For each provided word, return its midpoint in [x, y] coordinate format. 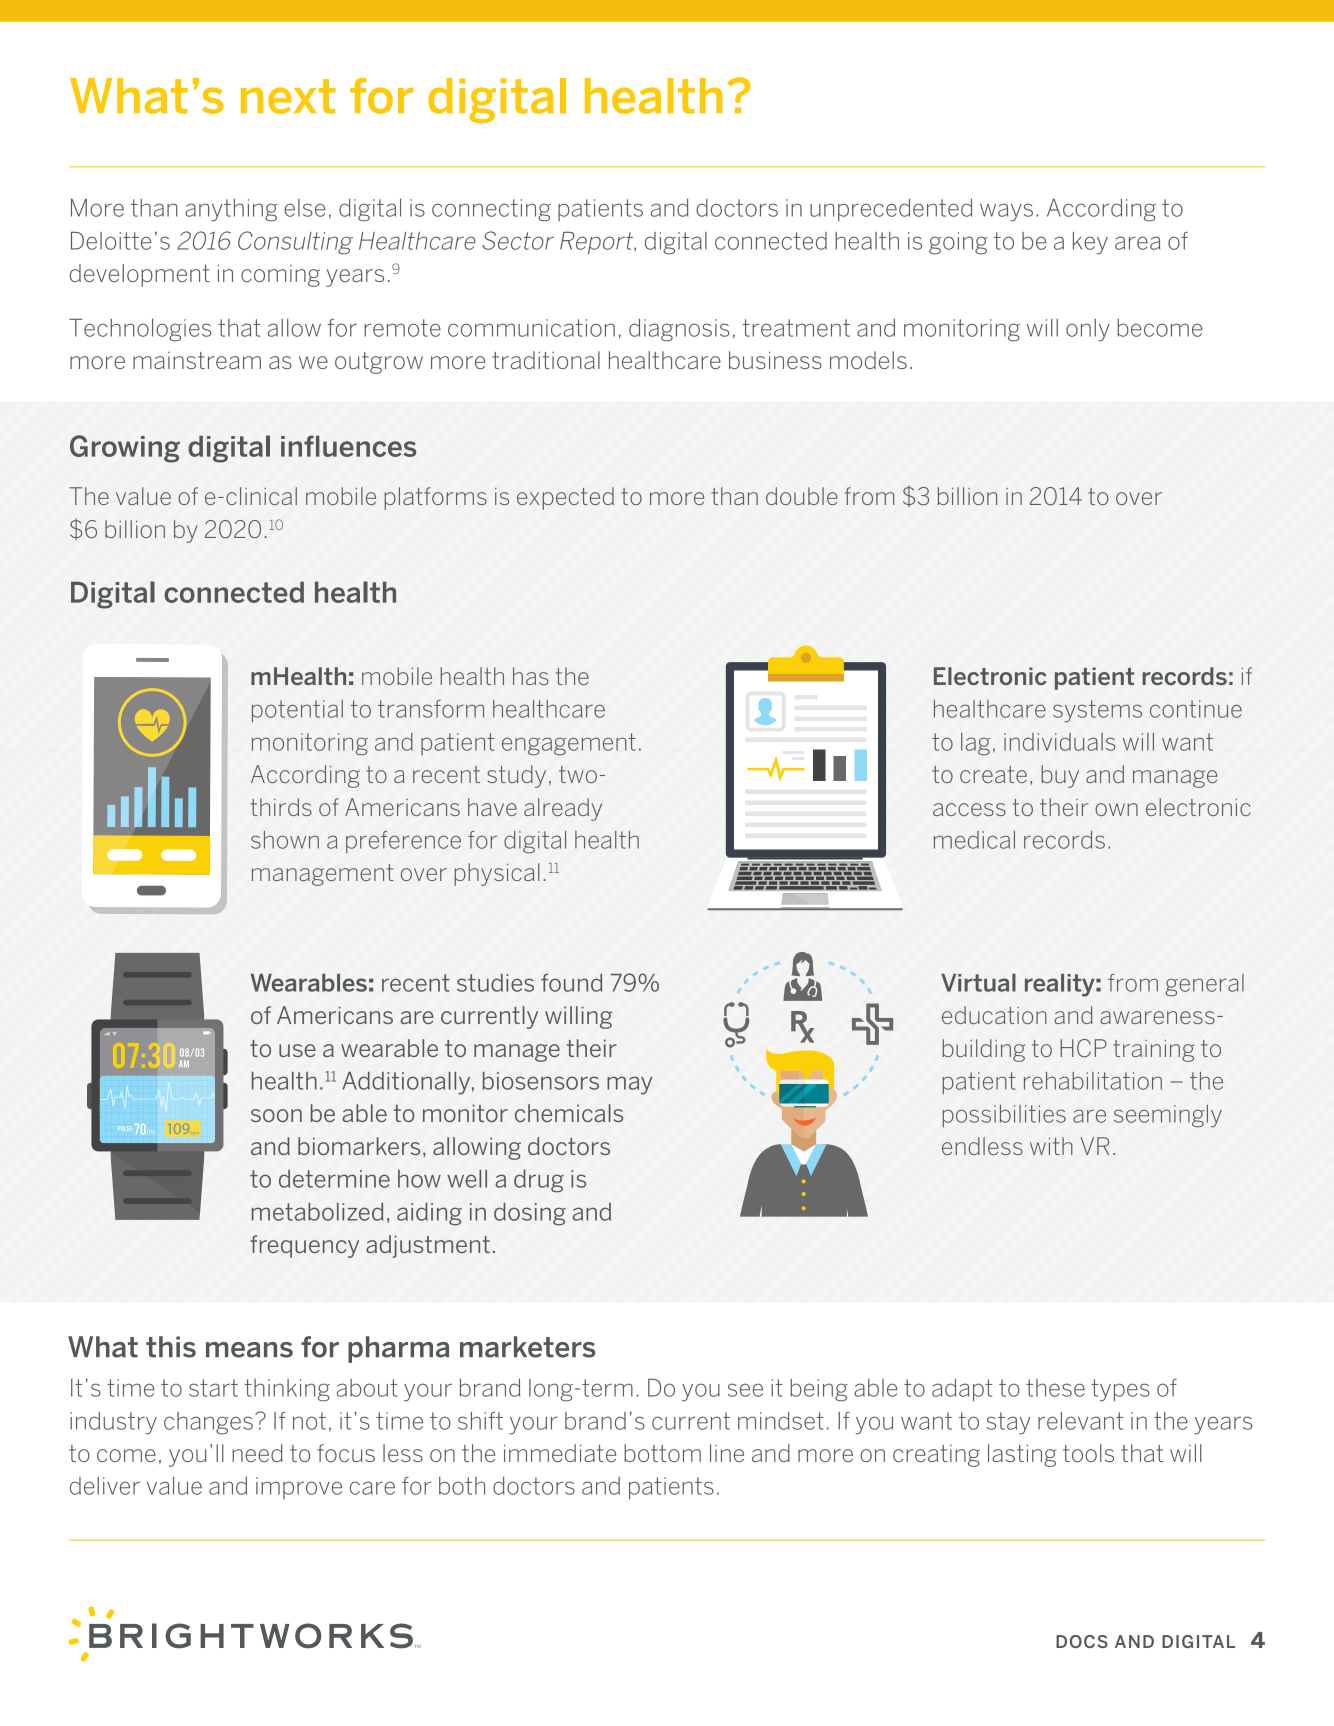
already [563, 809]
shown [285, 840]
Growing [125, 449]
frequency [304, 1246]
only [1088, 330]
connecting [491, 210]
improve [299, 1488]
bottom [662, 1453]
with [1051, 1146]
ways [1006, 212]
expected [565, 498]
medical [974, 840]
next [288, 96]
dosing [530, 1214]
